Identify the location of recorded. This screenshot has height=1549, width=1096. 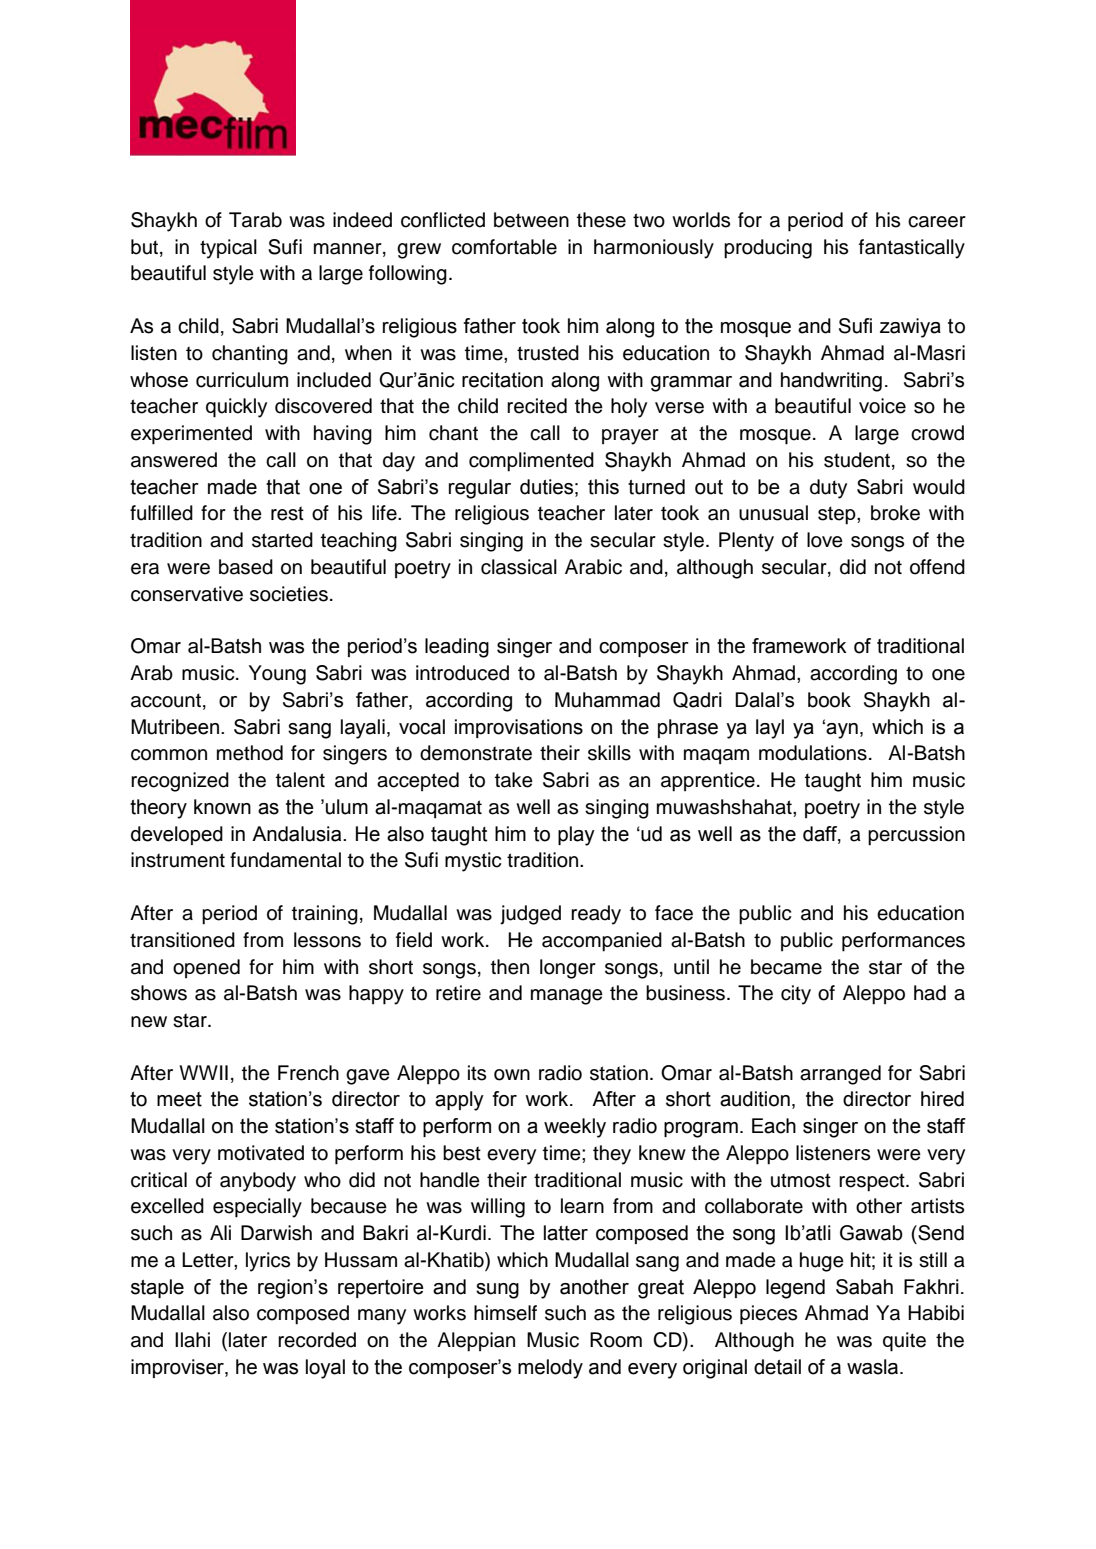
(317, 1340).
